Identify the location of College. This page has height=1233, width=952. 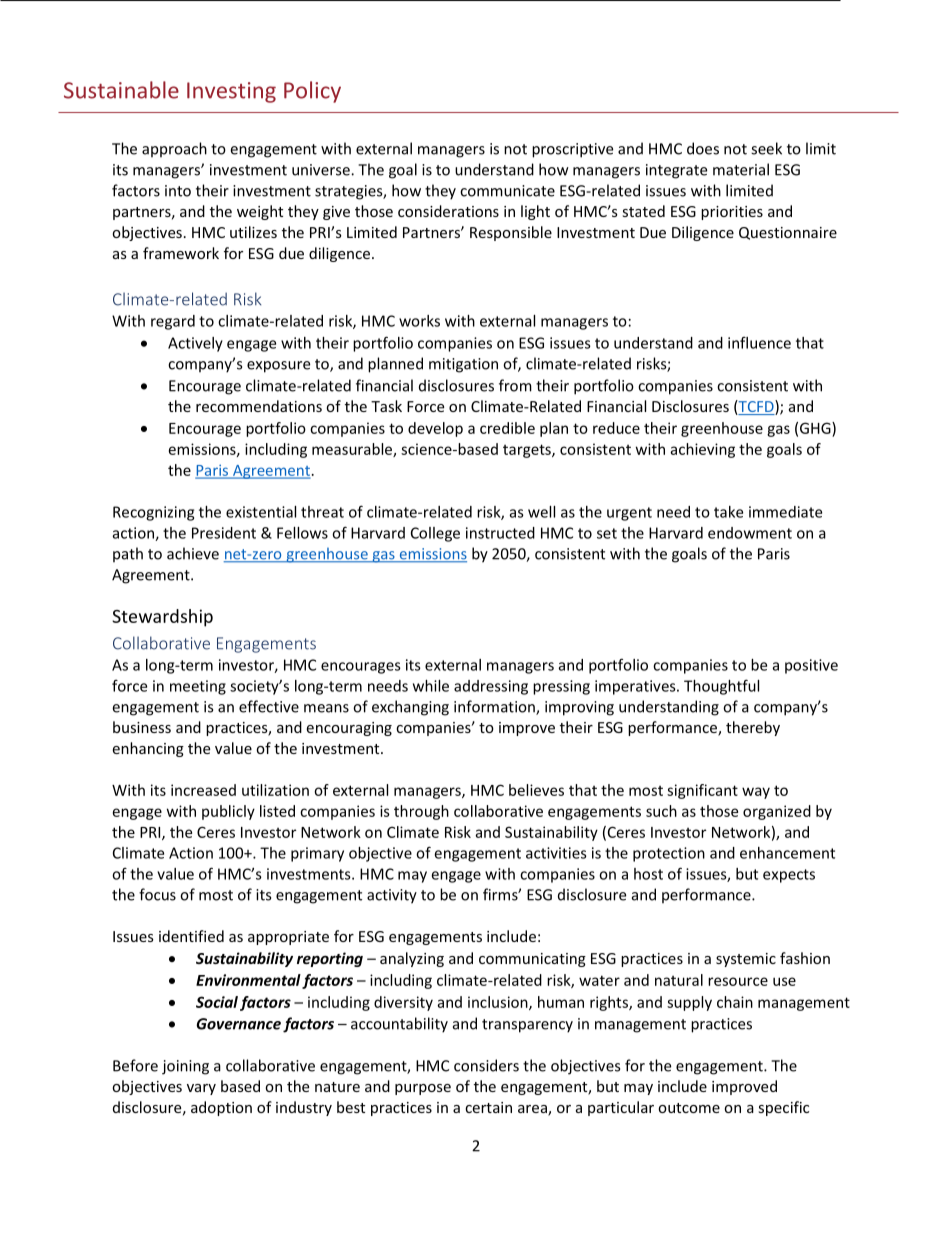
(435, 534).
